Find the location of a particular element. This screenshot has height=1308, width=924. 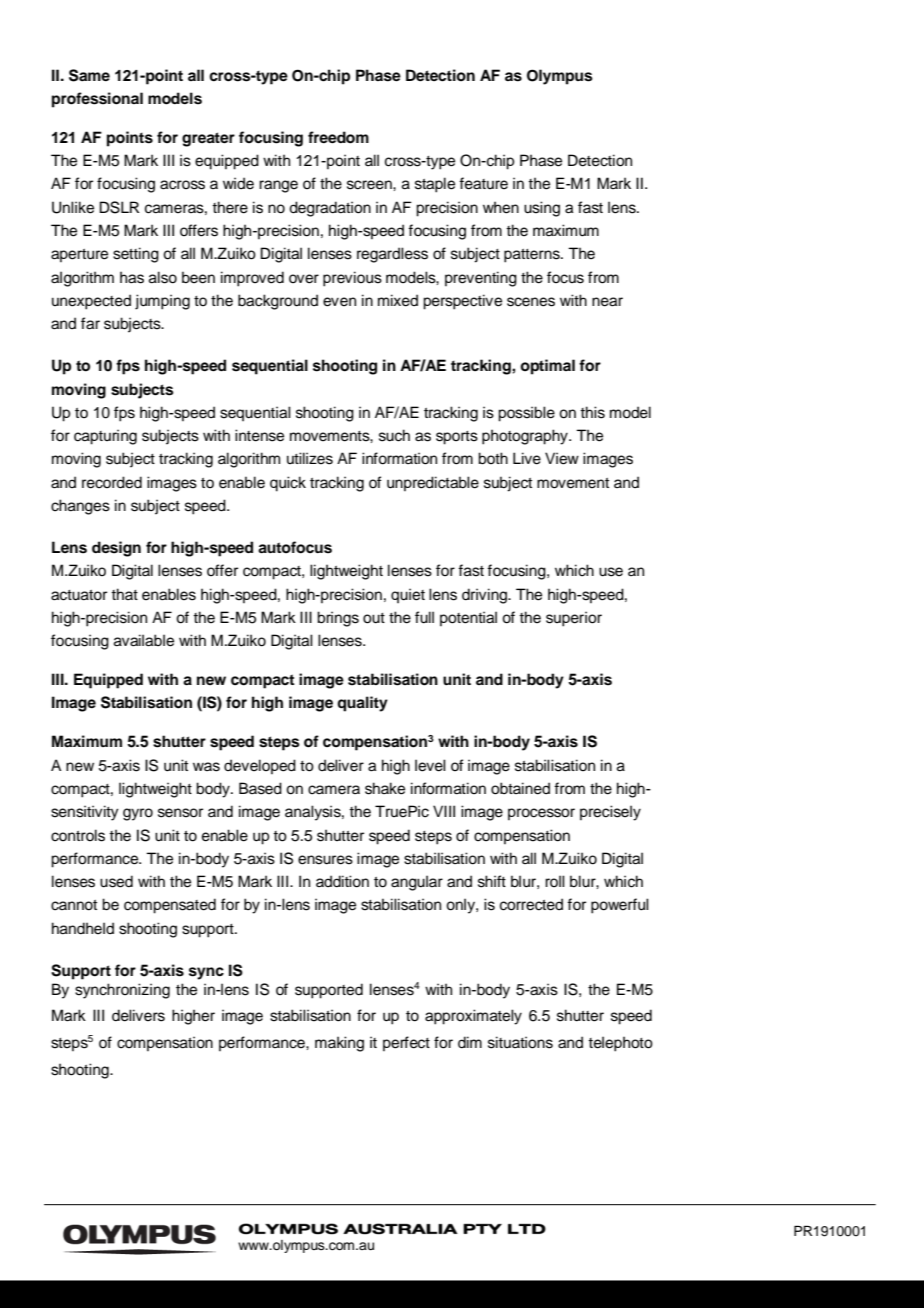

professional is located at coordinates (97, 100).
